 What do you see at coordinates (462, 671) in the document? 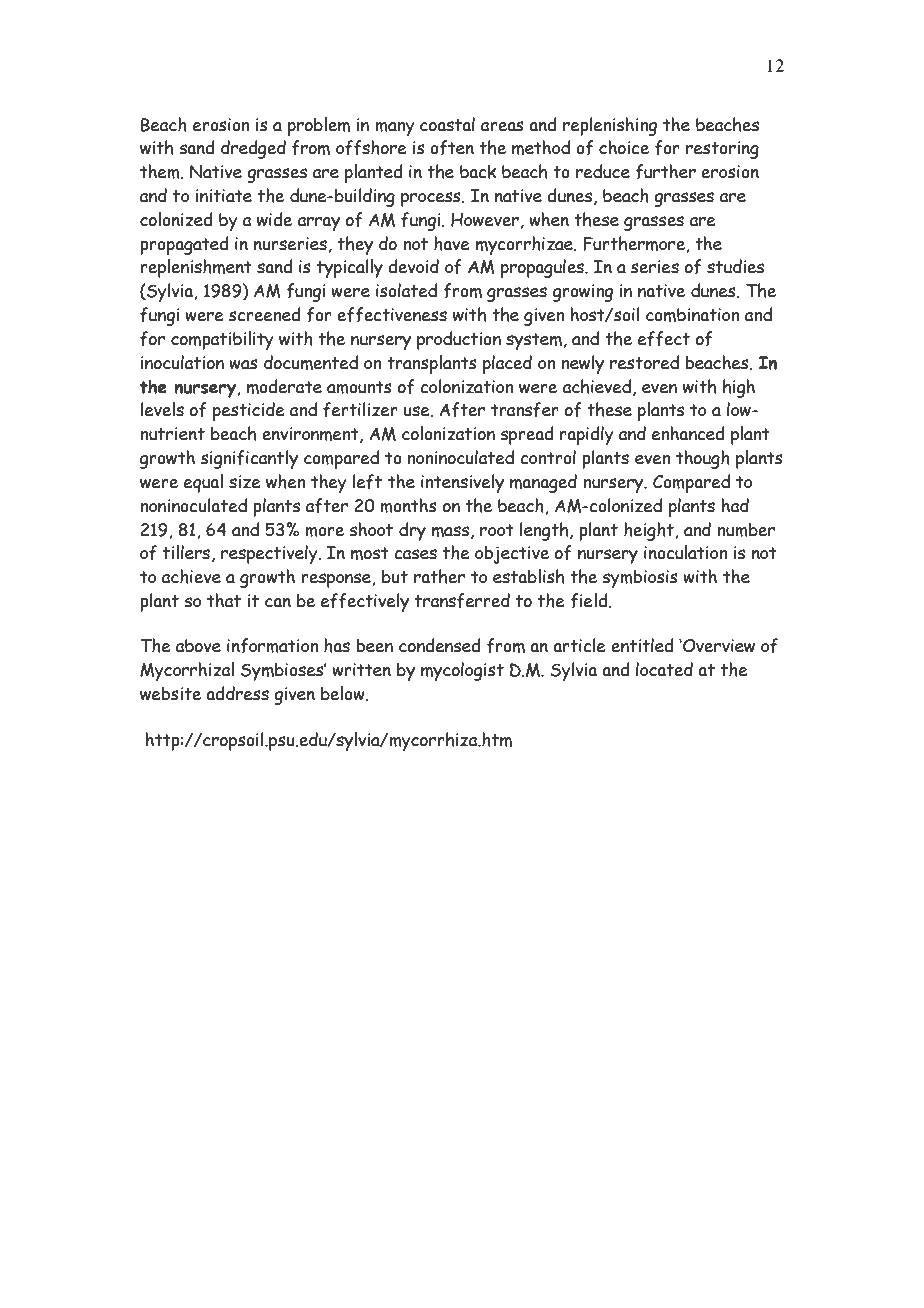
I see `mycologist` at bounding box center [462, 671].
